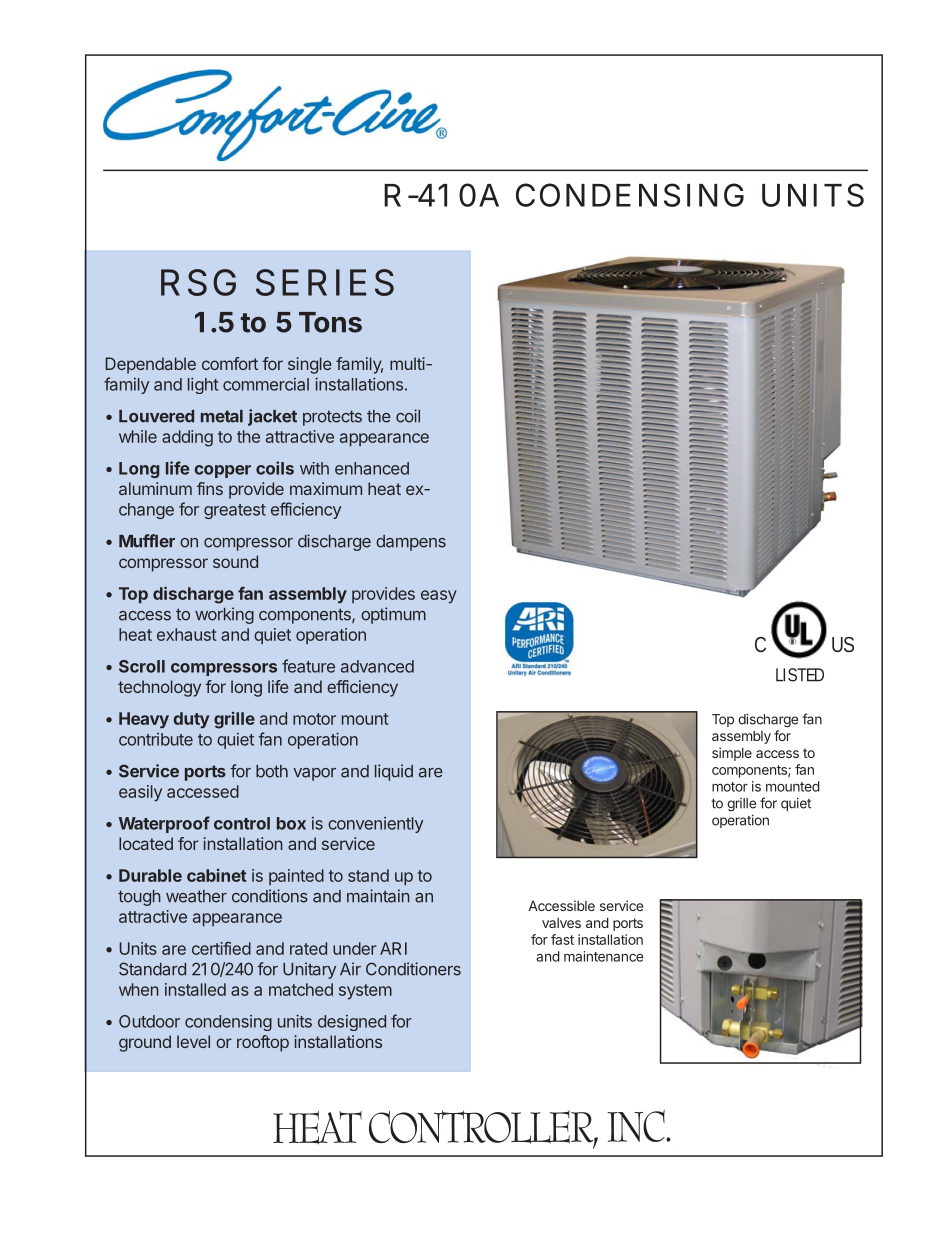  Describe the element at coordinates (330, 322) in the page. I see `Tons` at that location.
